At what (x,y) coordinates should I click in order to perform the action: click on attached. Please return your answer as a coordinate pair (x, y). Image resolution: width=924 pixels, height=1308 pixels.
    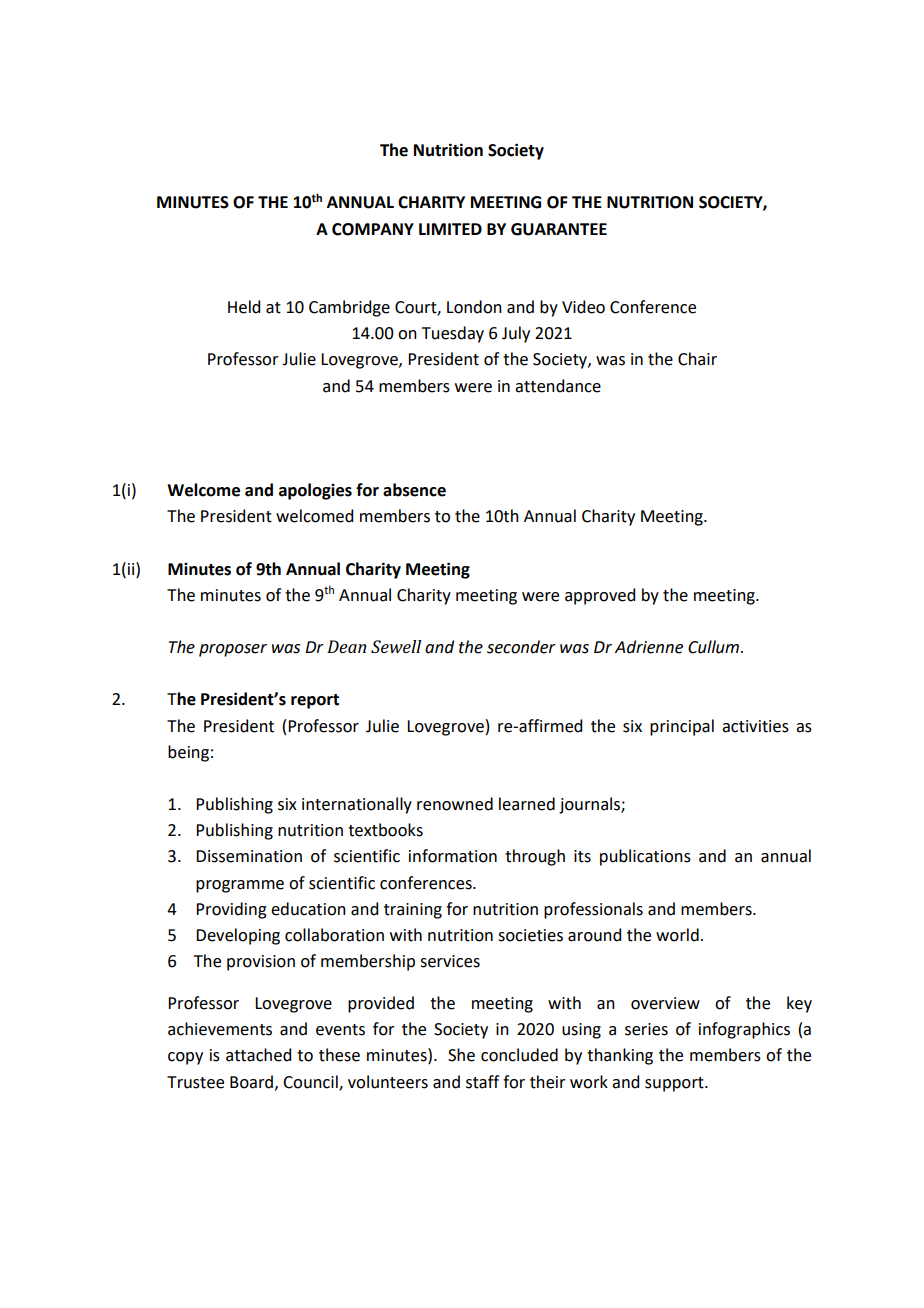
    Looking at the image, I should click on (258, 1055).
